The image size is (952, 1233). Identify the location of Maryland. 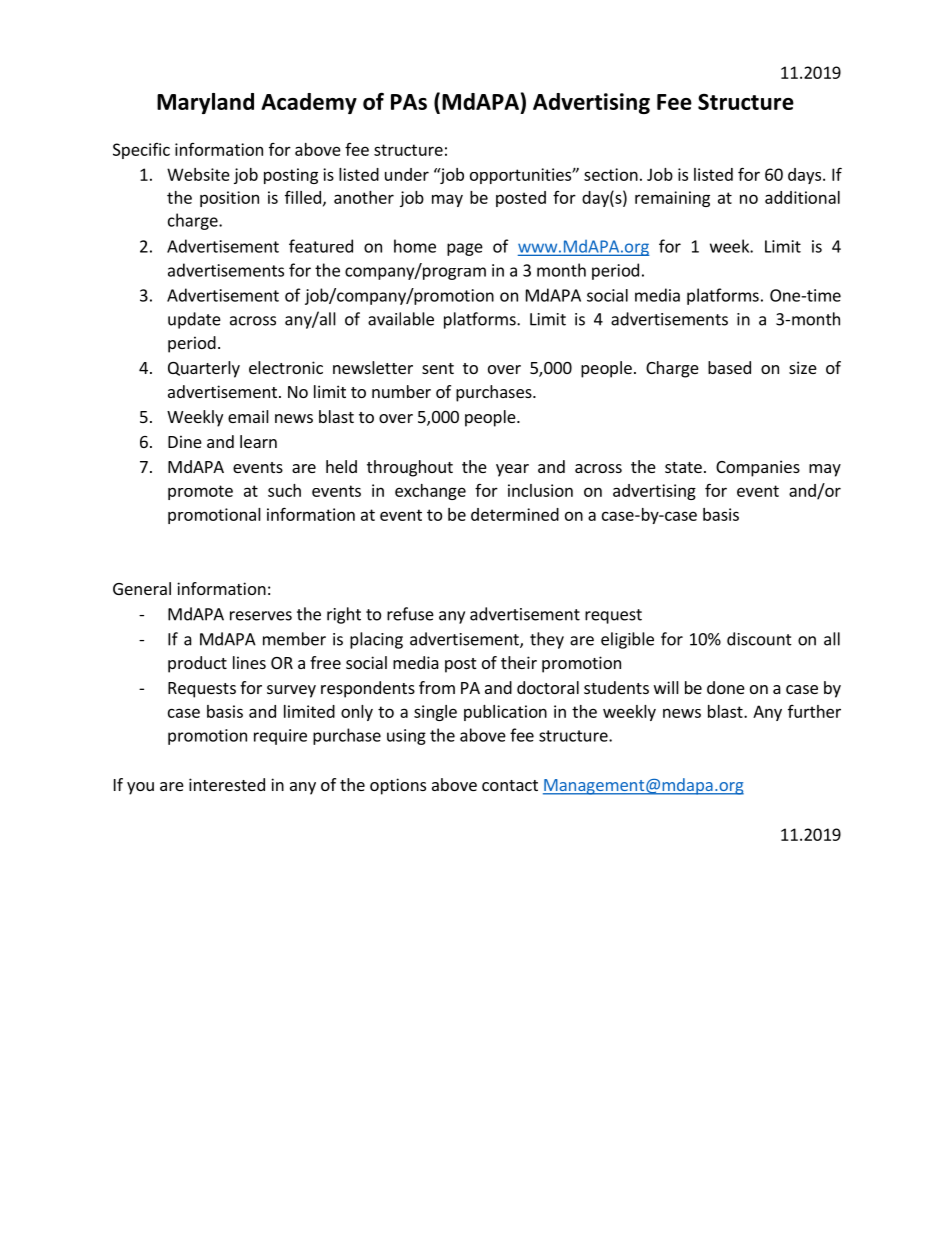
(205, 103).
